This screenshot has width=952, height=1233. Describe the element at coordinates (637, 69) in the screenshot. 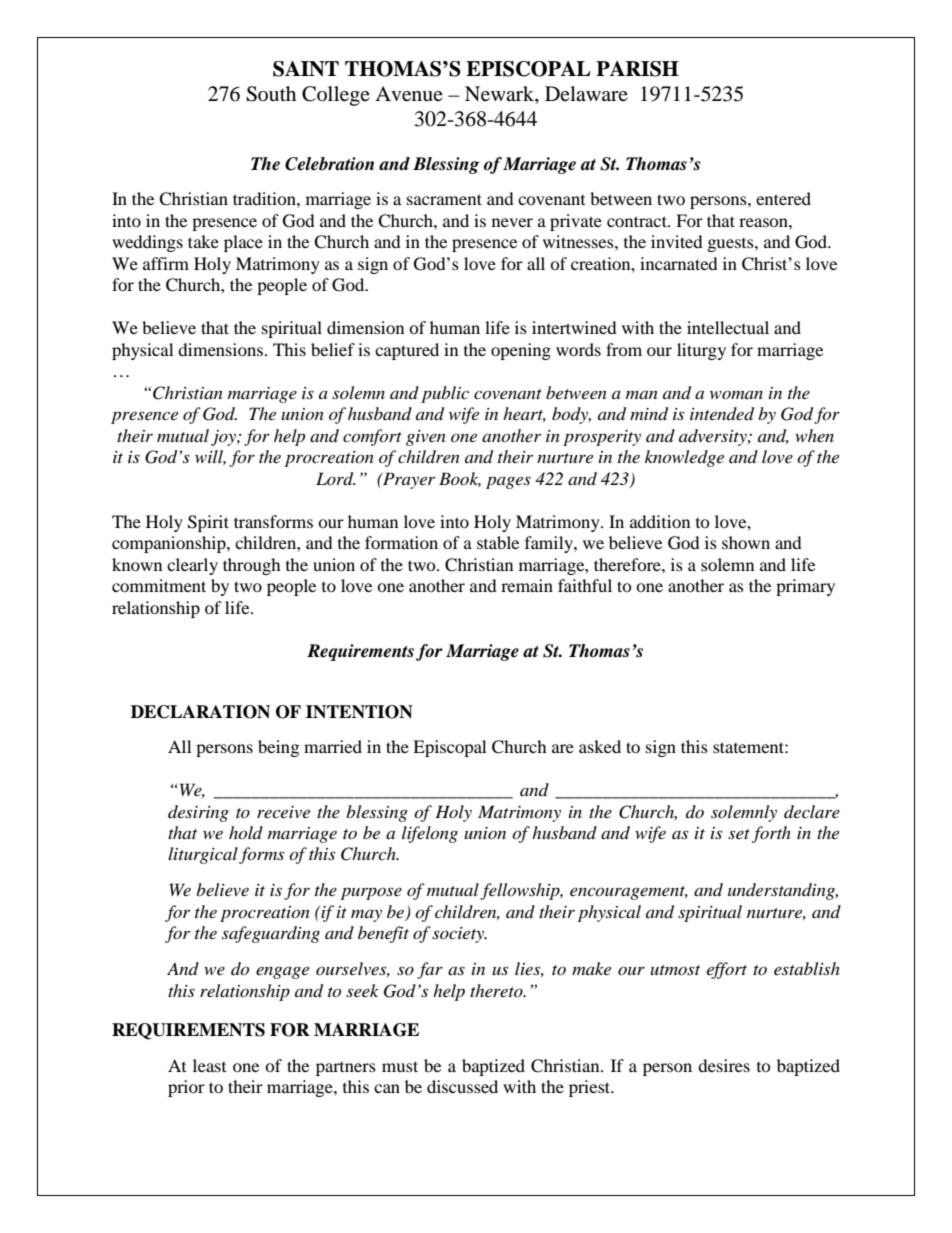

I see `PARISH` at that location.
